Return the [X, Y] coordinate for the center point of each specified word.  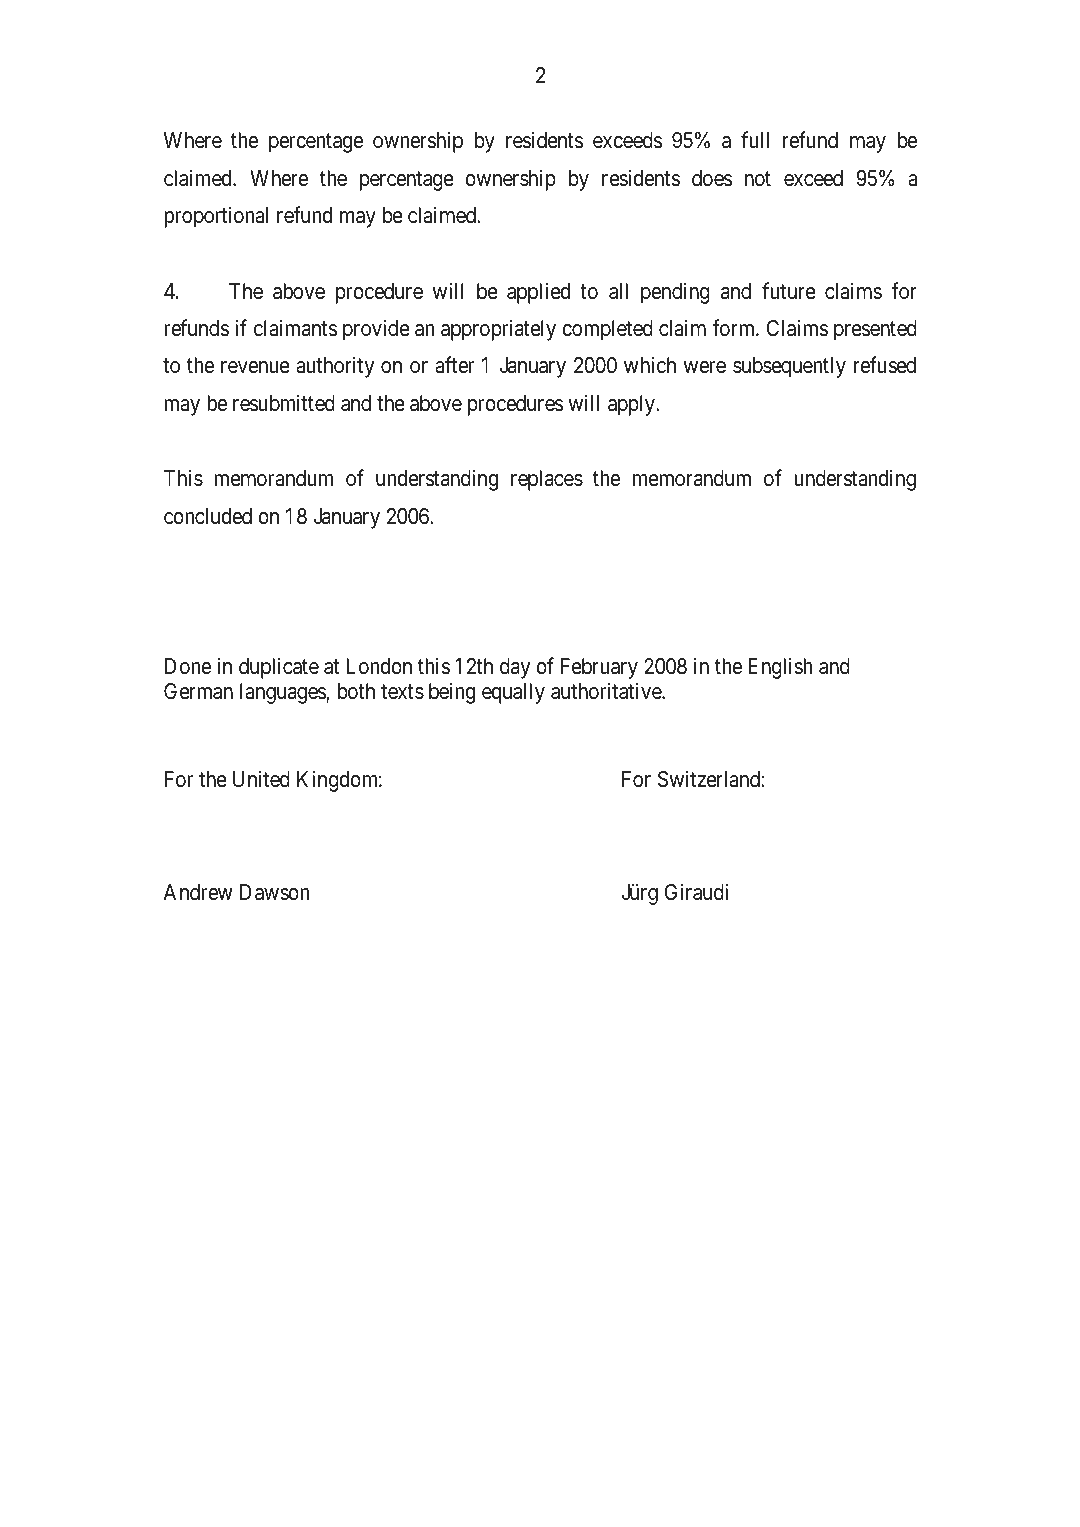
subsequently [789, 367]
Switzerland [710, 779]
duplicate [279, 668]
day [515, 668]
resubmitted [284, 403]
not [758, 179]
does [712, 178]
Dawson [274, 892]
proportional [216, 217]
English [780, 668]
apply [633, 405]
